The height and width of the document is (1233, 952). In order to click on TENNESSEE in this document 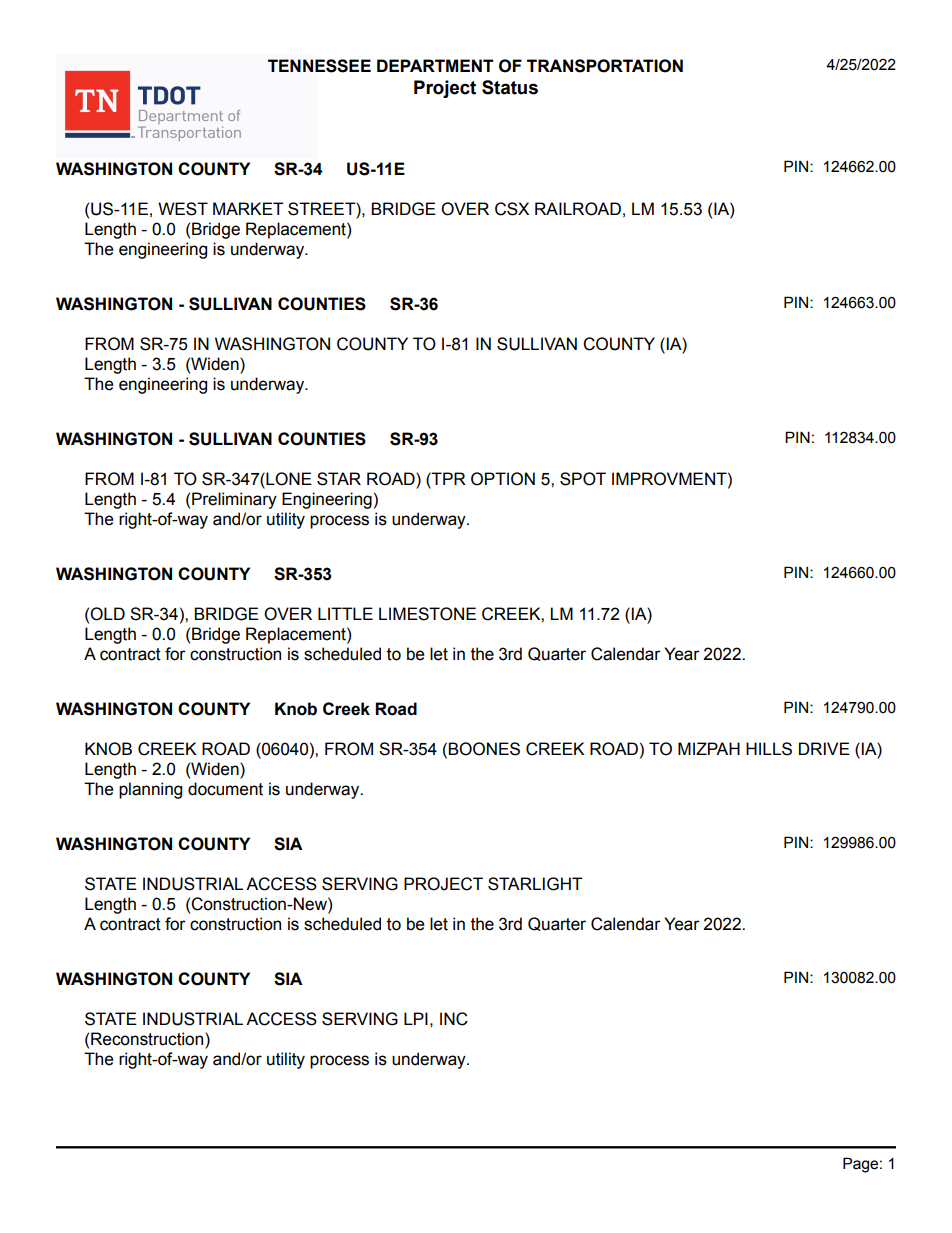, I will do `click(319, 66)`.
